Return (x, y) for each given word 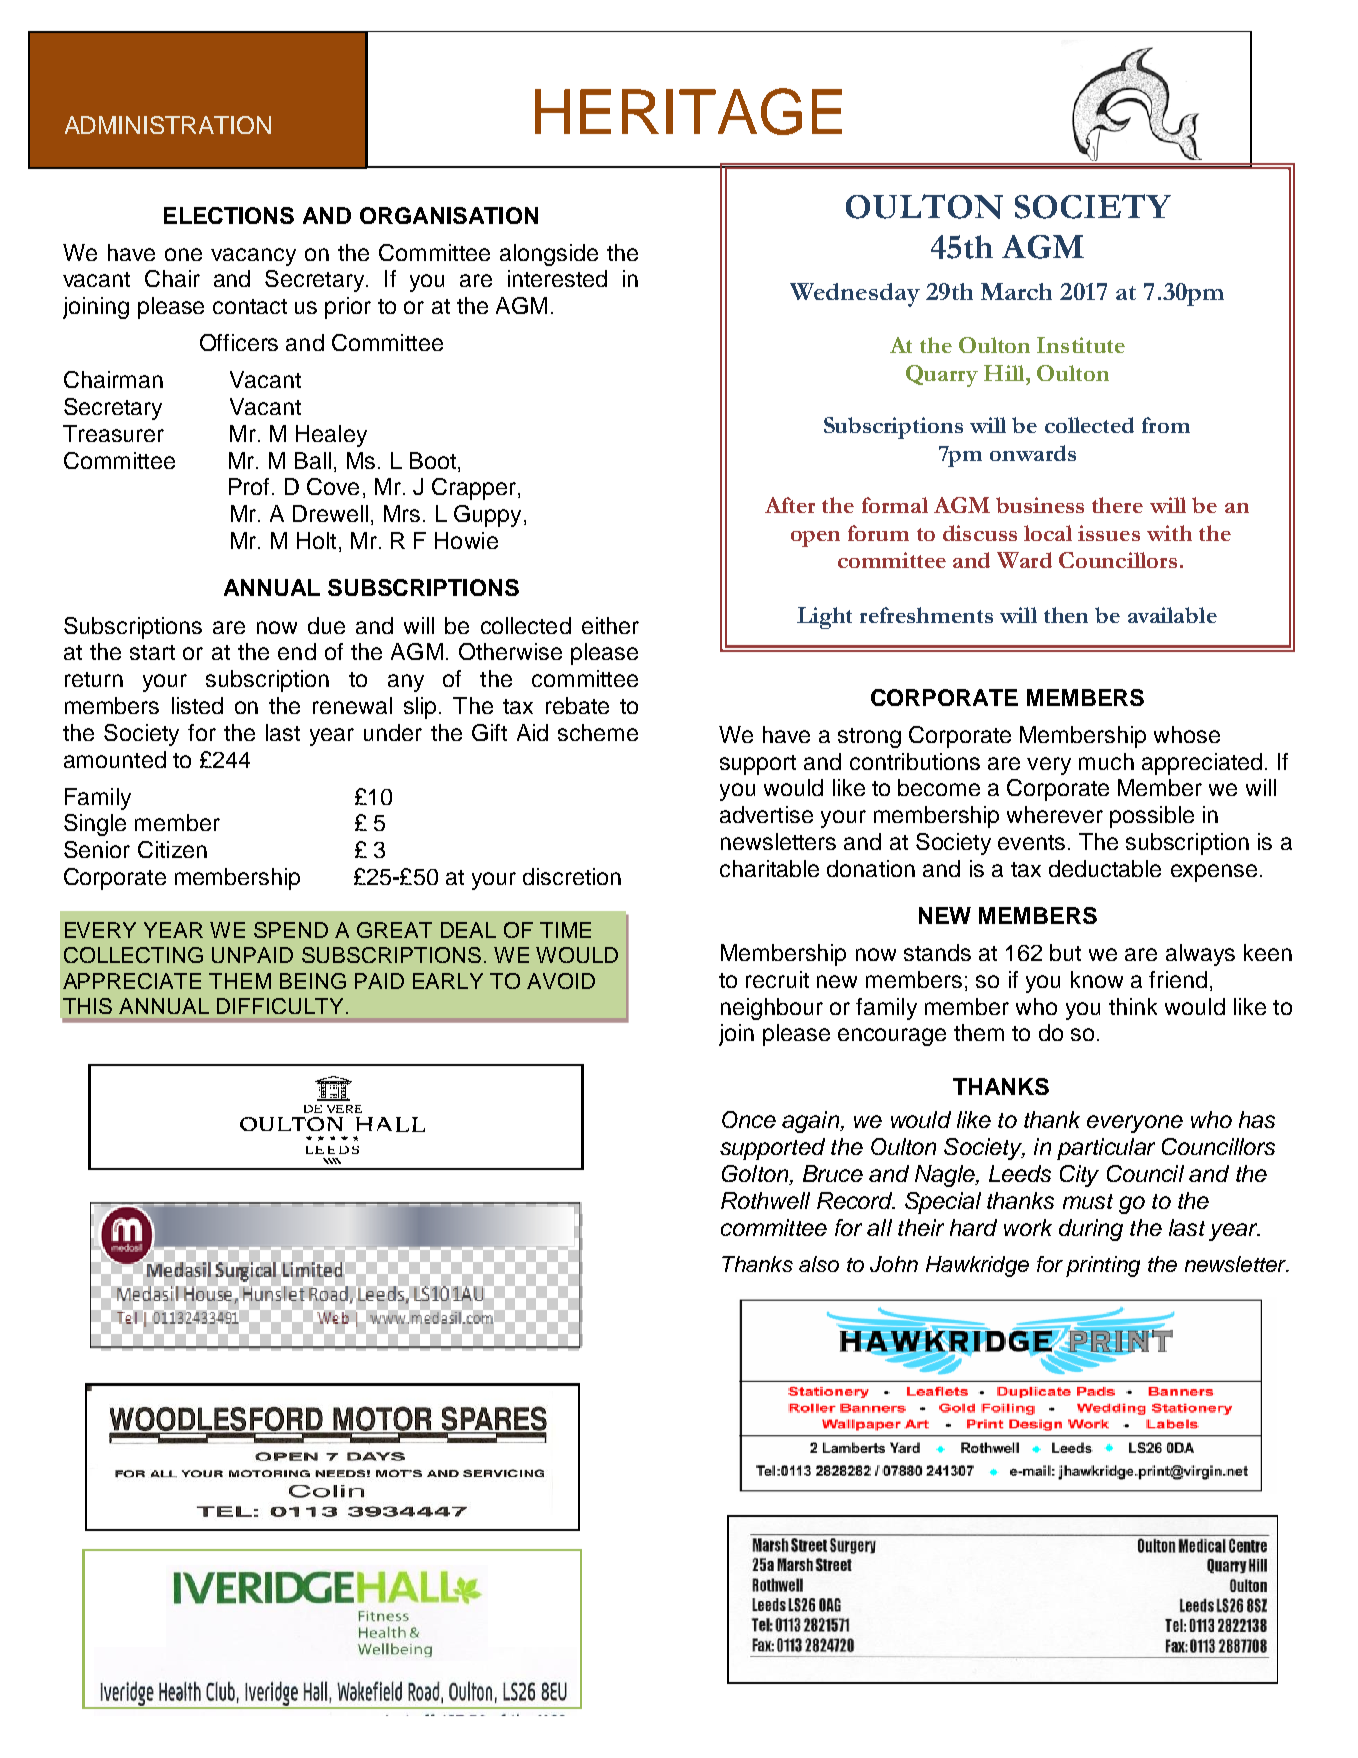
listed (197, 705)
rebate (577, 705)
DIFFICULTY (280, 1006)
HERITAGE (688, 111)
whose (1187, 734)
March (1016, 291)
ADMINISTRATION (168, 125)
